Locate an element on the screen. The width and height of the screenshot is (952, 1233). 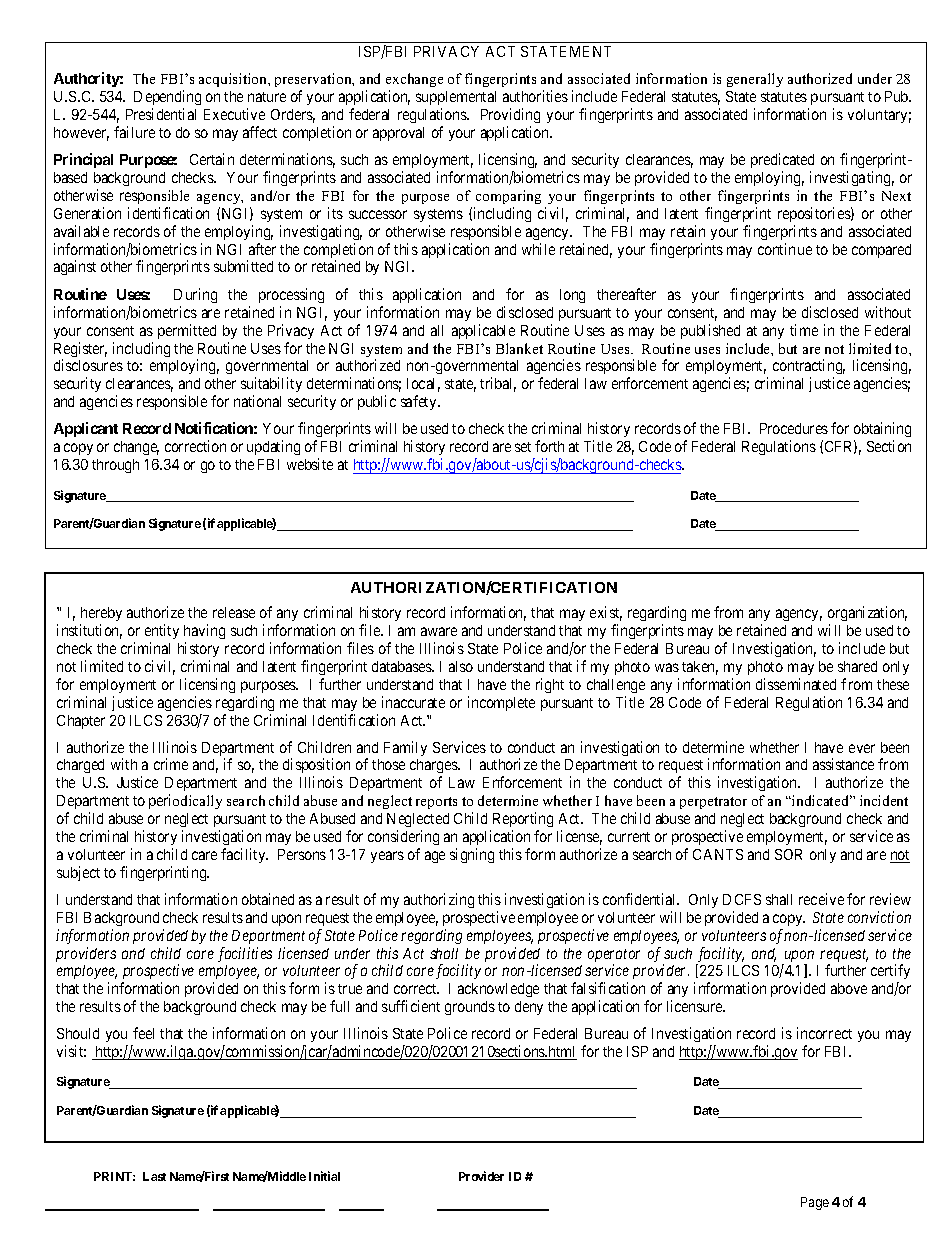
Initial is located at coordinates (324, 1176).
